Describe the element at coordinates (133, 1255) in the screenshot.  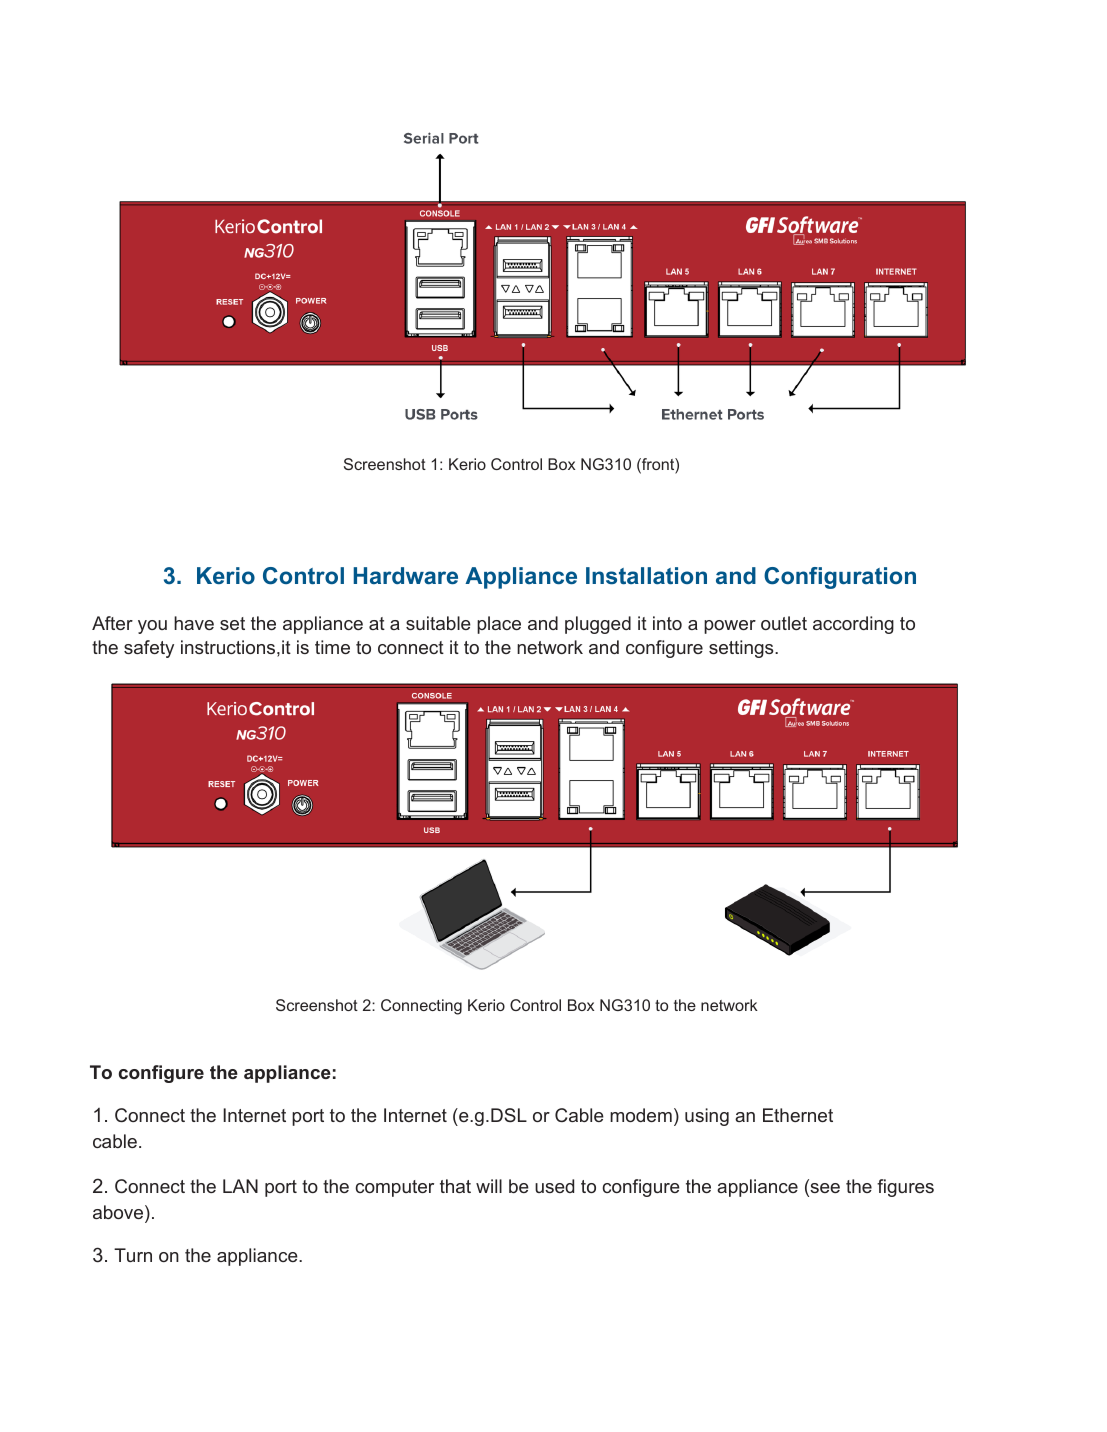
I see `Turn` at that location.
